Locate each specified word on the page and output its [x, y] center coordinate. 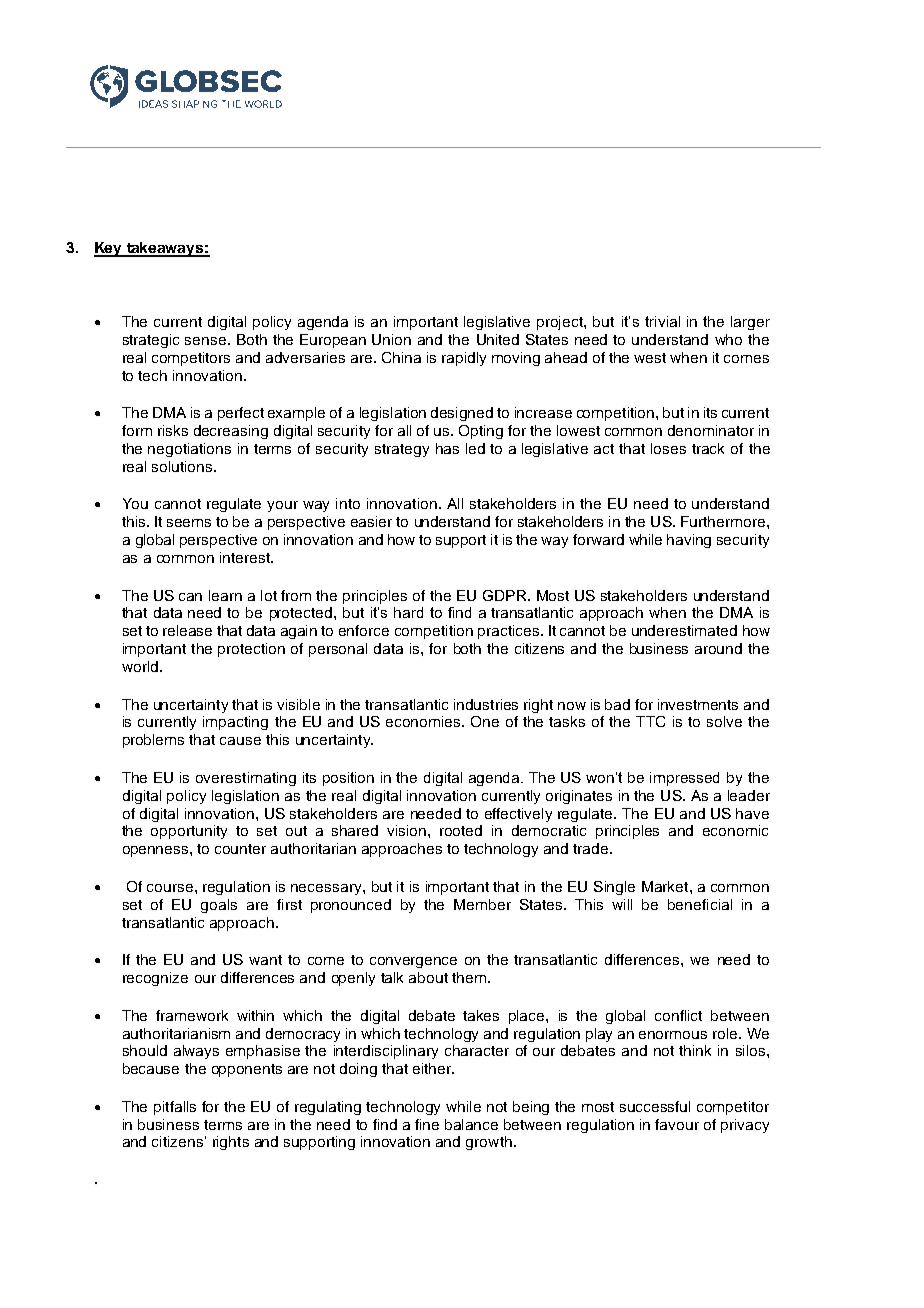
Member [482, 904]
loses [668, 448]
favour [677, 1124]
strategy [402, 450]
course [171, 888]
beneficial [700, 904]
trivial [662, 321]
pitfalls [175, 1108]
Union [391, 339]
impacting [235, 723]
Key [109, 249]
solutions [183, 466]
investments [698, 704]
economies [424, 721]
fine [427, 1124]
